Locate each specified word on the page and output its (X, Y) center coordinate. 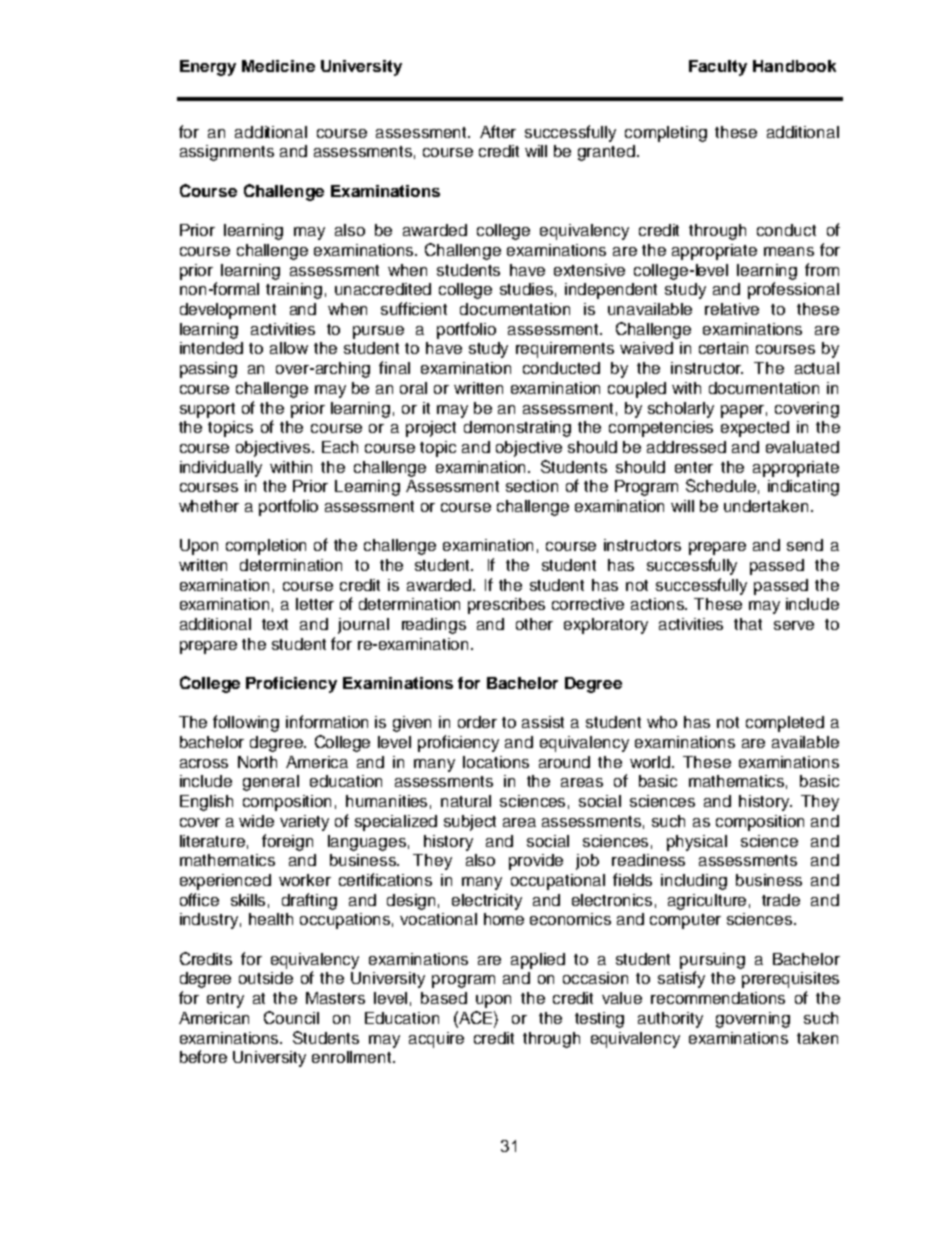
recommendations (718, 998)
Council (291, 1017)
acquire (436, 1040)
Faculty (718, 68)
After (498, 131)
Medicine (278, 66)
